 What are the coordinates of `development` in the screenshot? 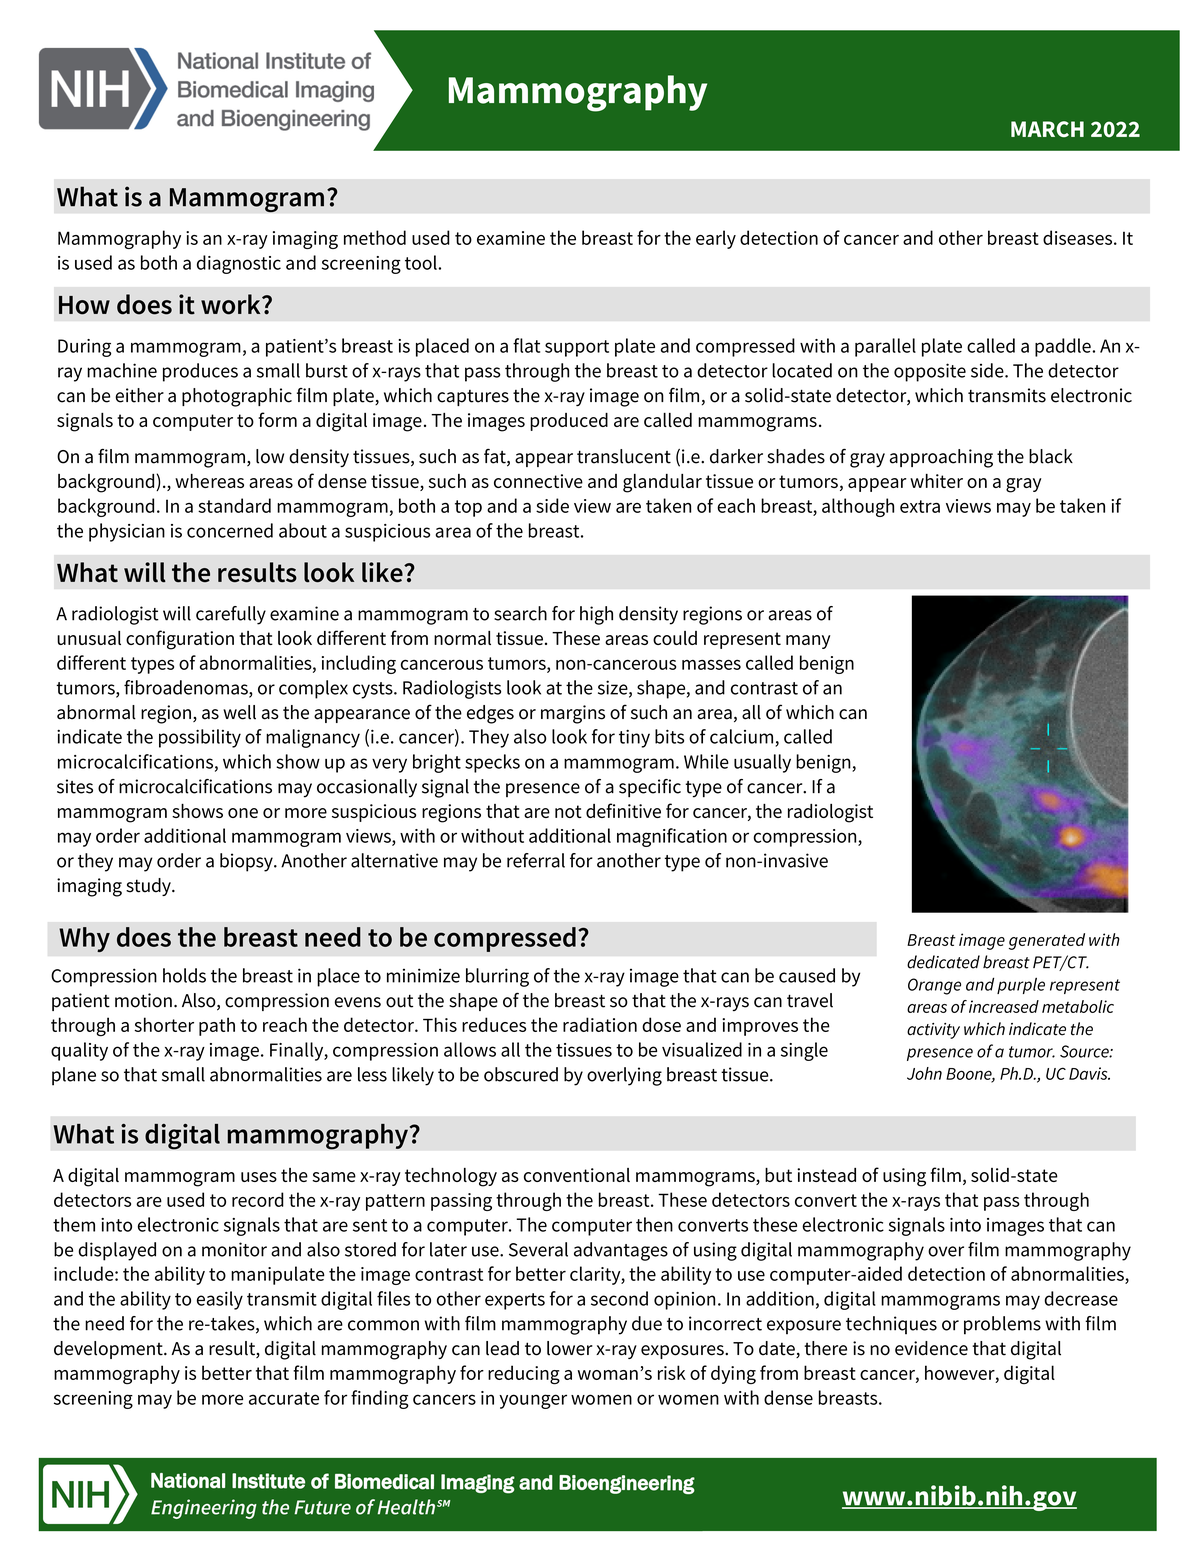 It's located at (109, 1350).
